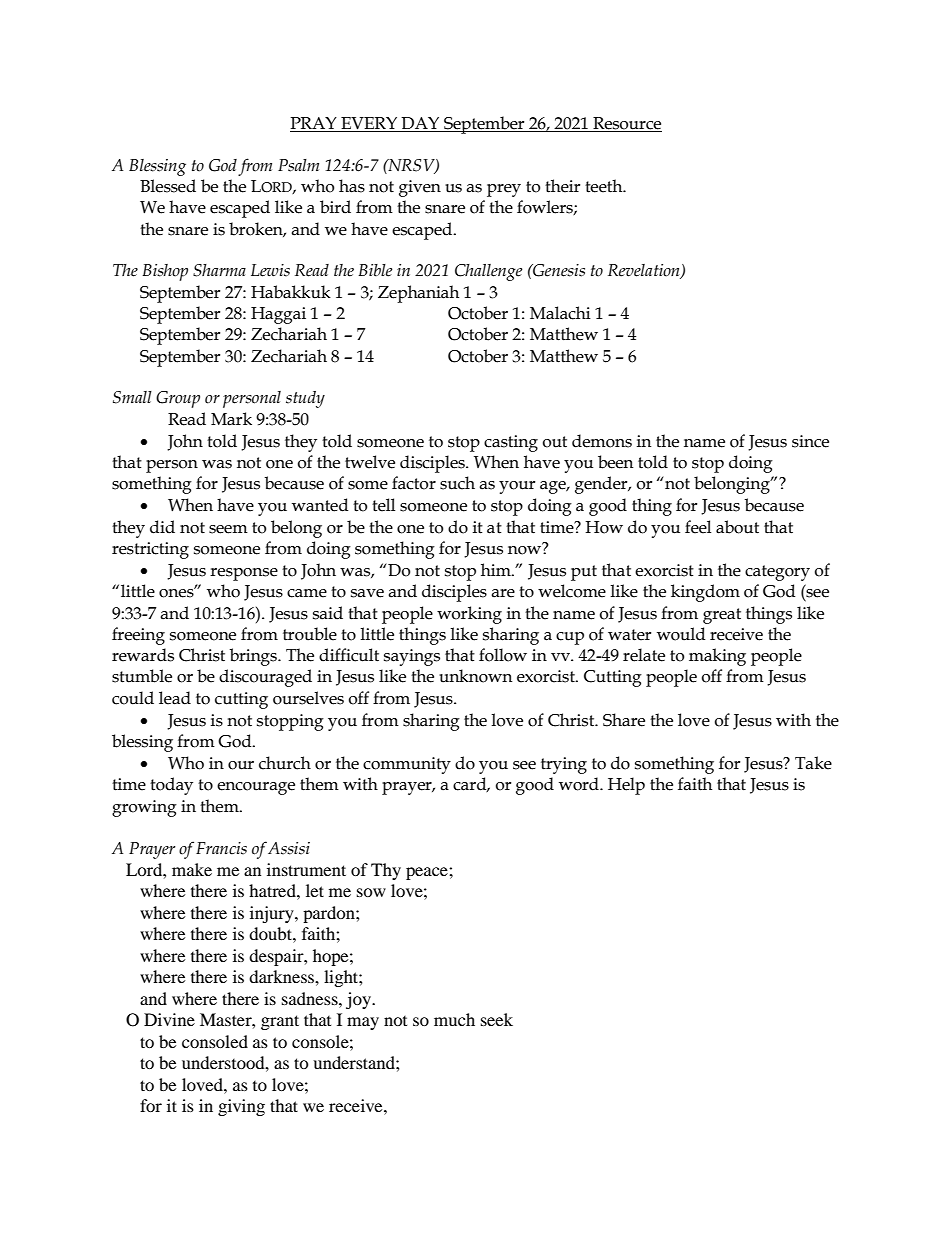  What do you see at coordinates (627, 123) in the screenshot?
I see `Resource` at bounding box center [627, 123].
